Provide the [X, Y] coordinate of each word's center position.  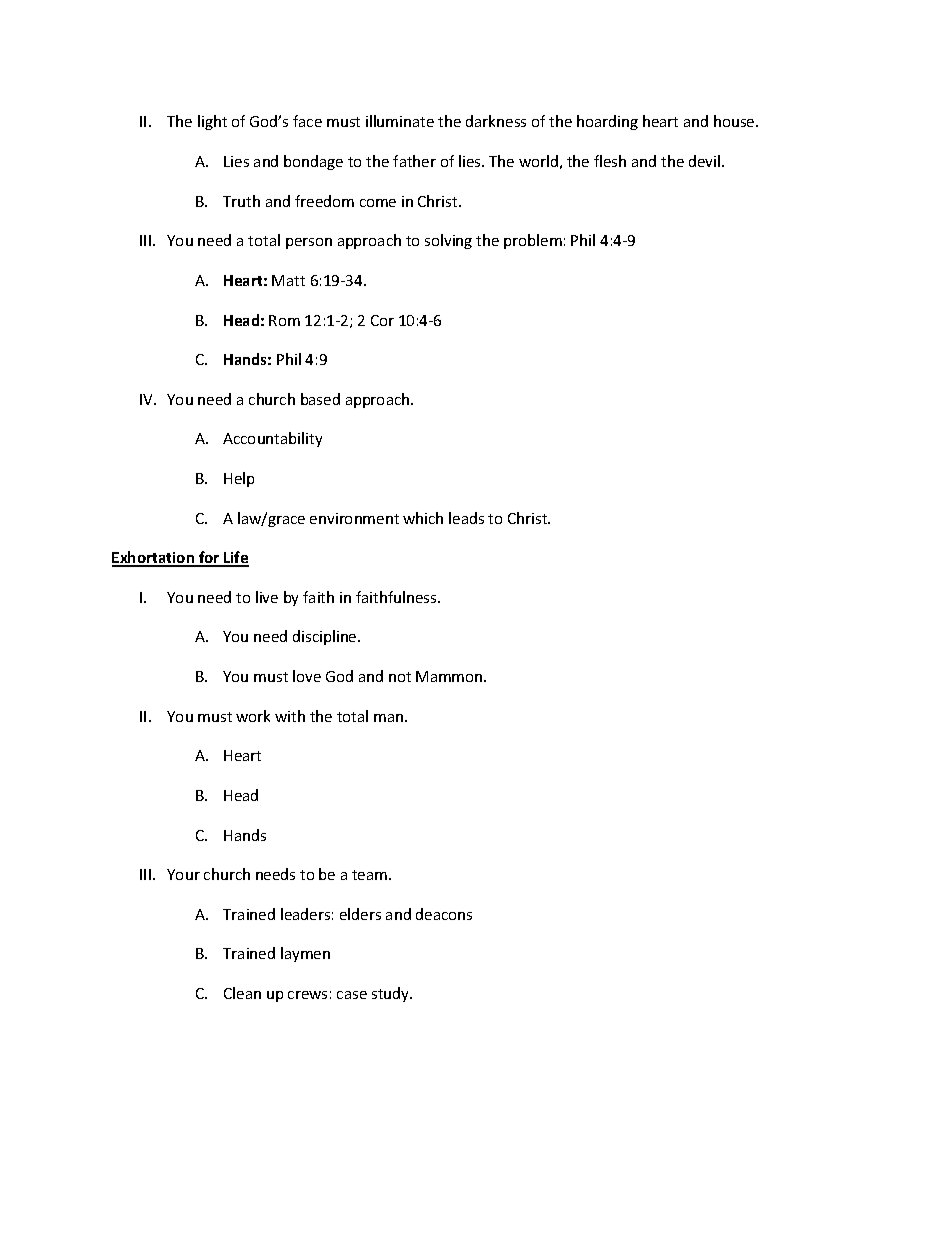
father [414, 161]
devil [706, 161]
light [212, 122]
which [423, 518]
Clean [242, 993]
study [392, 994]
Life [235, 558]
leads [466, 518]
